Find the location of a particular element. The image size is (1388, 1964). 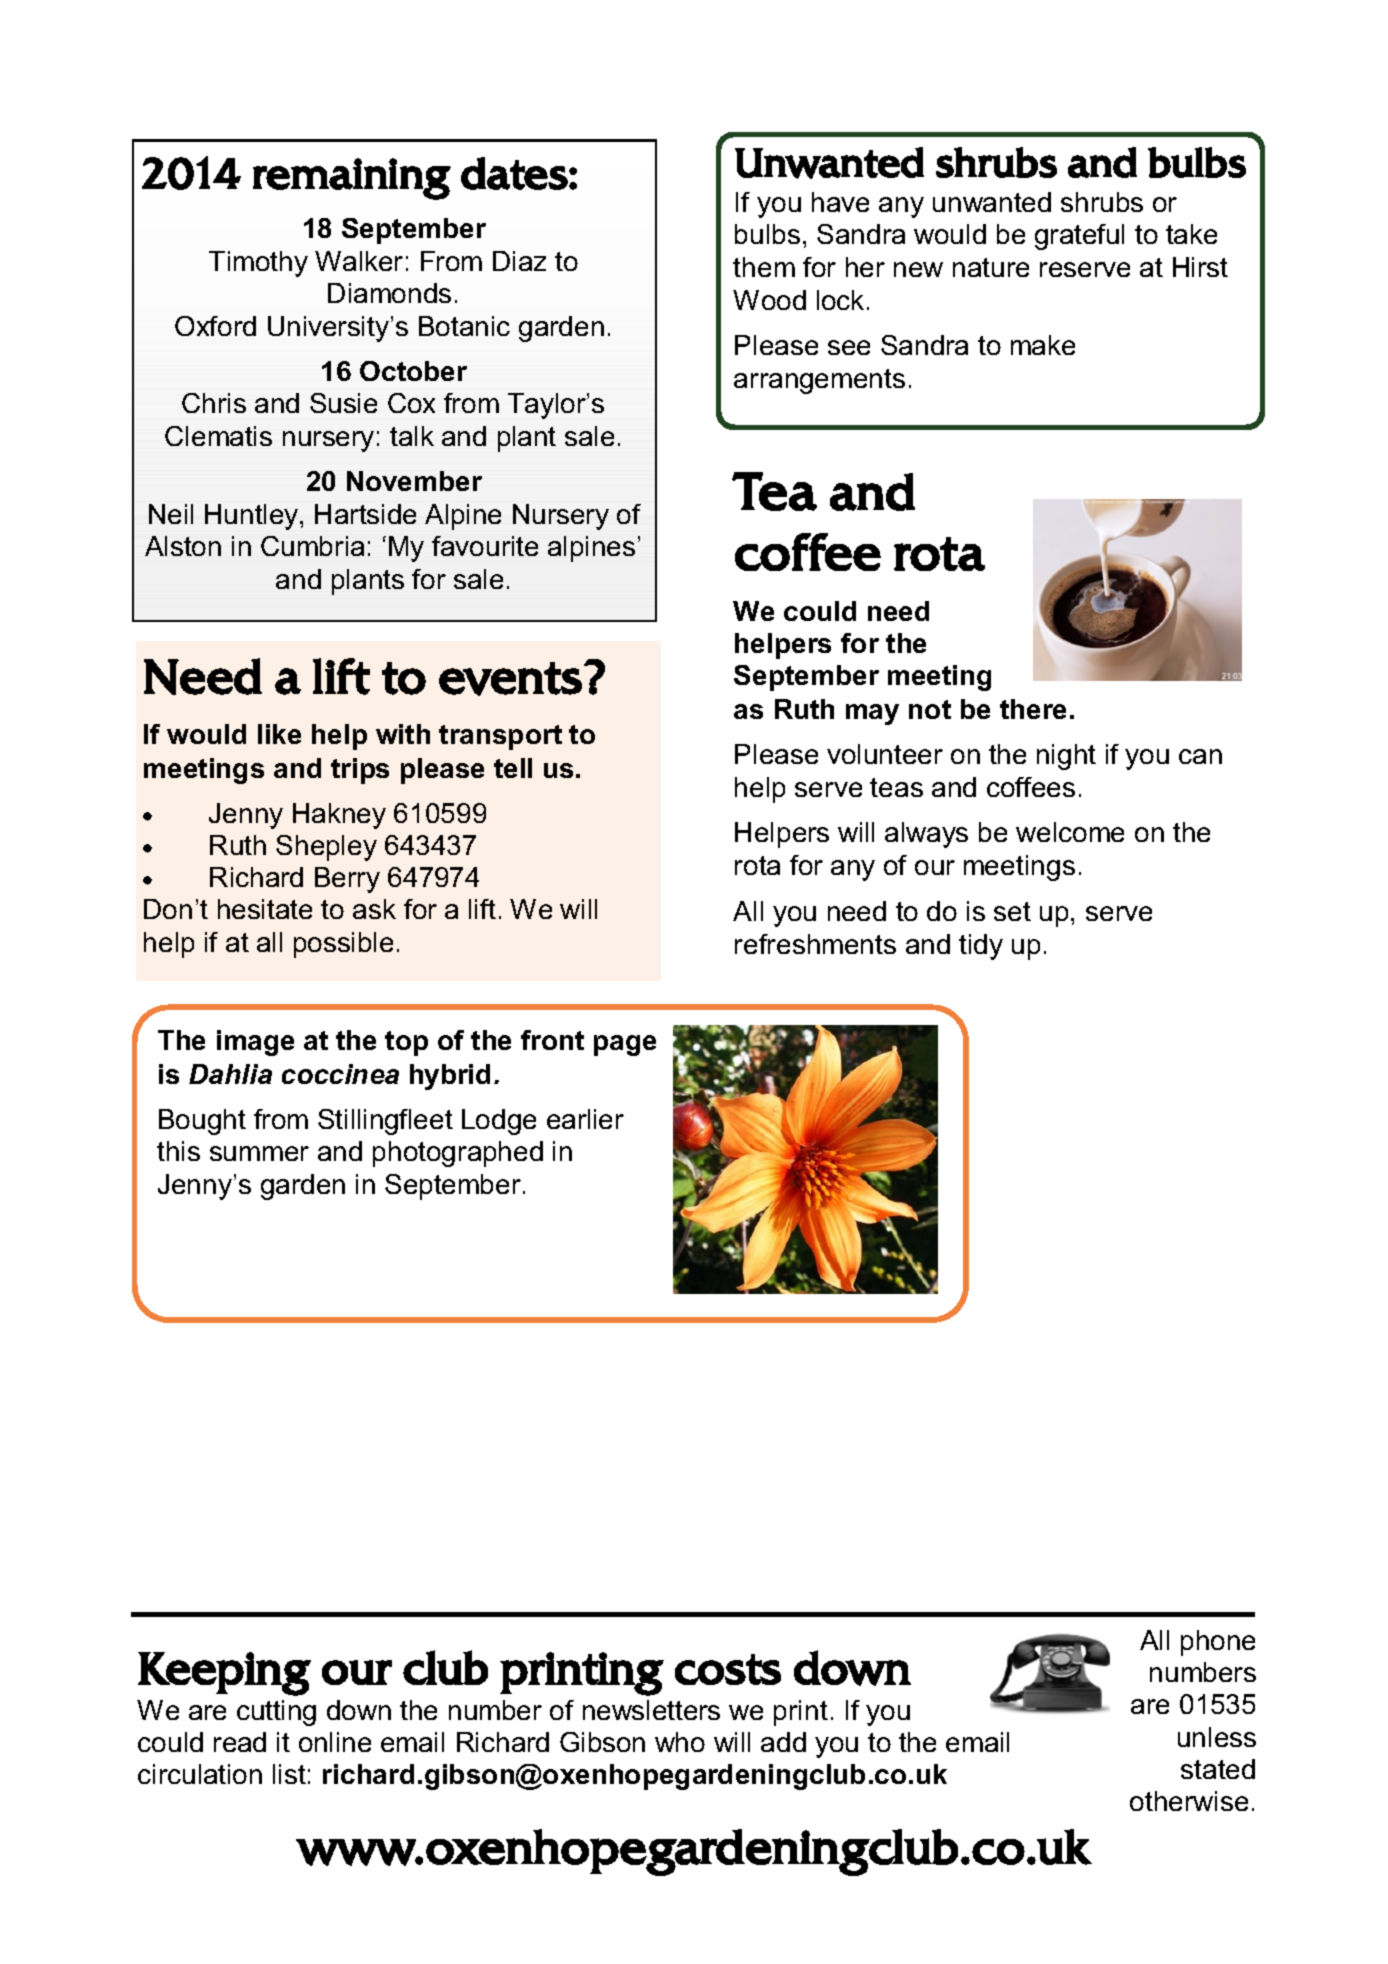

grateful is located at coordinates (1079, 237).
